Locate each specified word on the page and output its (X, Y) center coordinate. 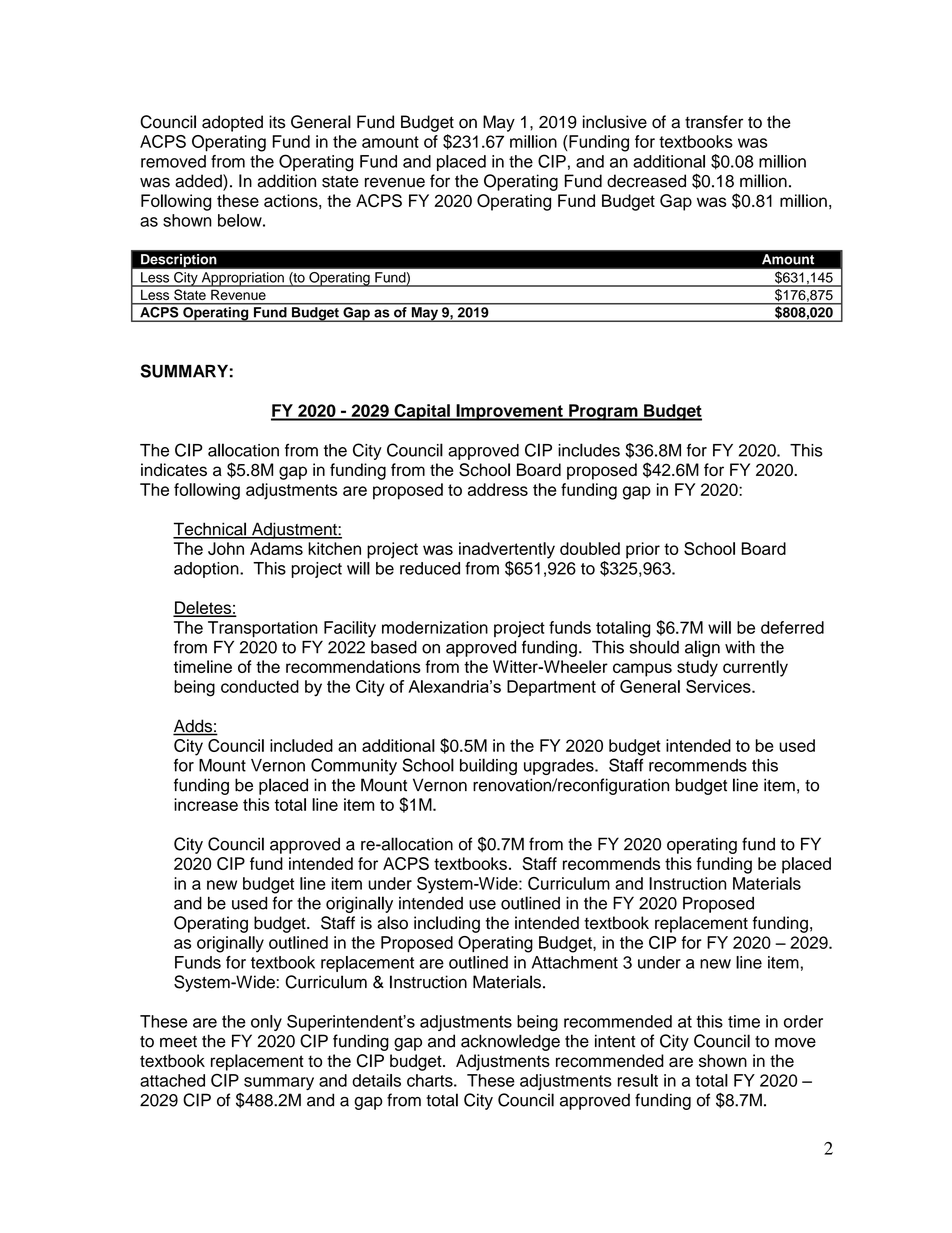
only (266, 1023)
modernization (435, 627)
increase (206, 804)
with (740, 647)
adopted (232, 123)
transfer (714, 122)
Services (719, 686)
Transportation (263, 629)
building (488, 766)
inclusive (615, 122)
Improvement (509, 412)
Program (603, 412)
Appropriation (242, 279)
